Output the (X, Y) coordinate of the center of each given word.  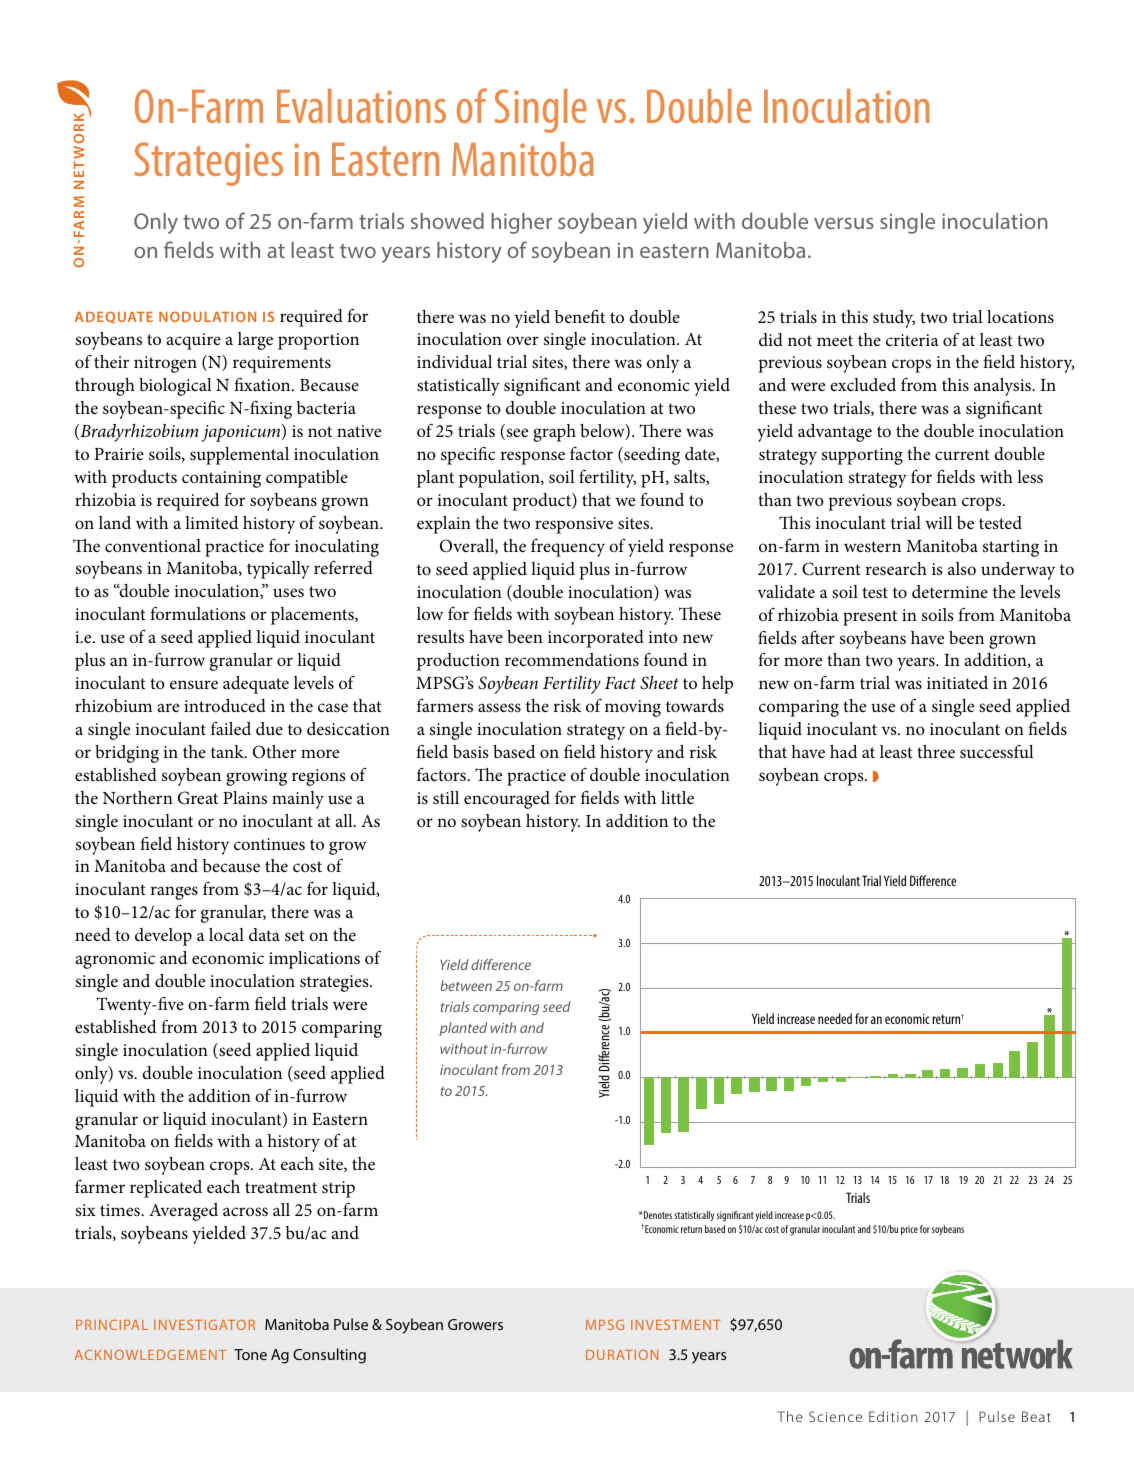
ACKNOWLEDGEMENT (150, 1355)
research (896, 568)
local (226, 934)
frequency (568, 548)
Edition (893, 1416)
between (466, 985)
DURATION (622, 1355)
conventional (153, 545)
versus (844, 223)
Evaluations (361, 106)
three (936, 751)
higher (521, 223)
